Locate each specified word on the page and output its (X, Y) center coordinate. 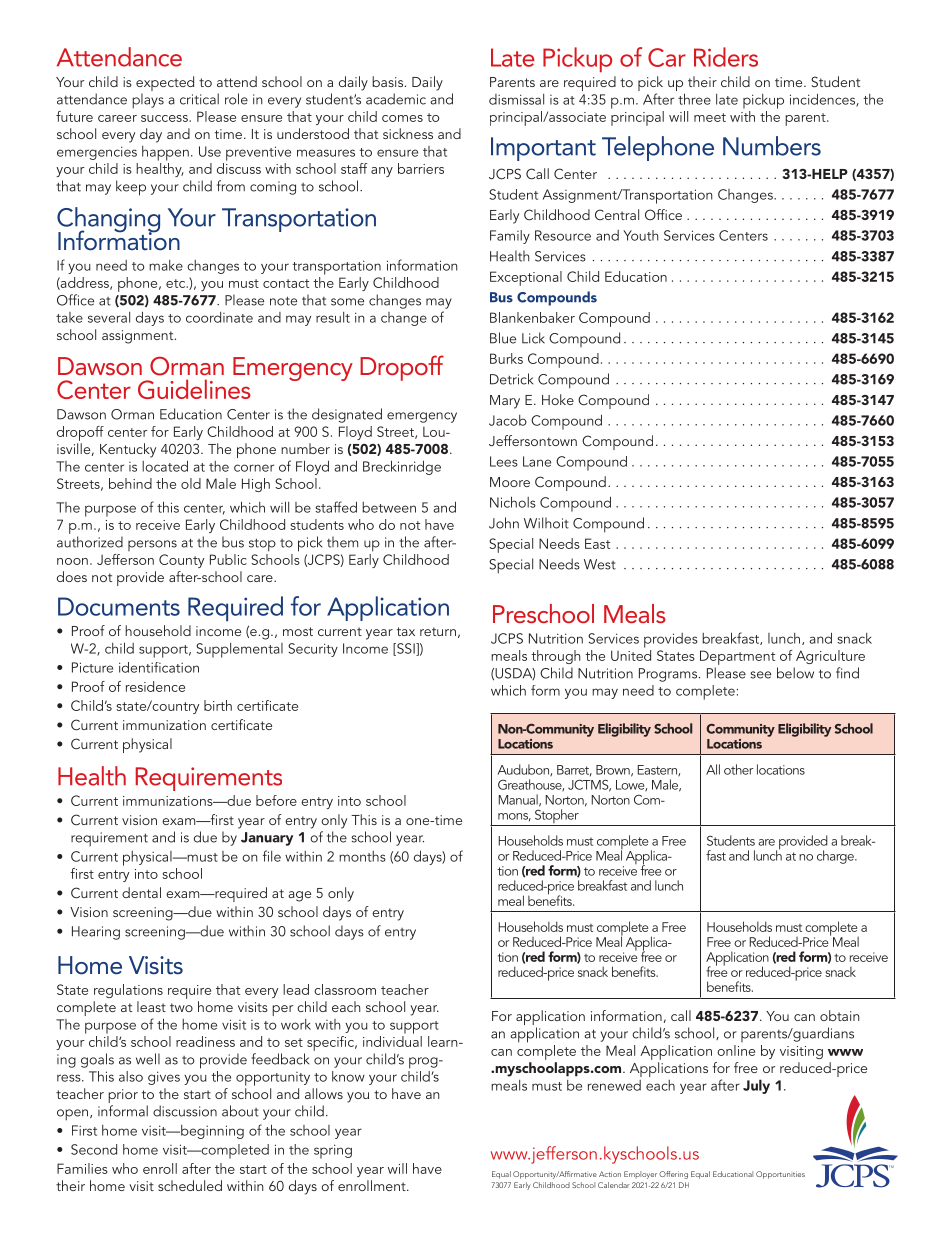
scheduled (190, 1185)
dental (141, 892)
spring (333, 1151)
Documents (119, 606)
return (438, 631)
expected (165, 83)
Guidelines (194, 389)
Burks (506, 358)
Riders (726, 57)
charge (836, 857)
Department (737, 657)
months (362, 856)
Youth (641, 235)
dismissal (516, 99)
